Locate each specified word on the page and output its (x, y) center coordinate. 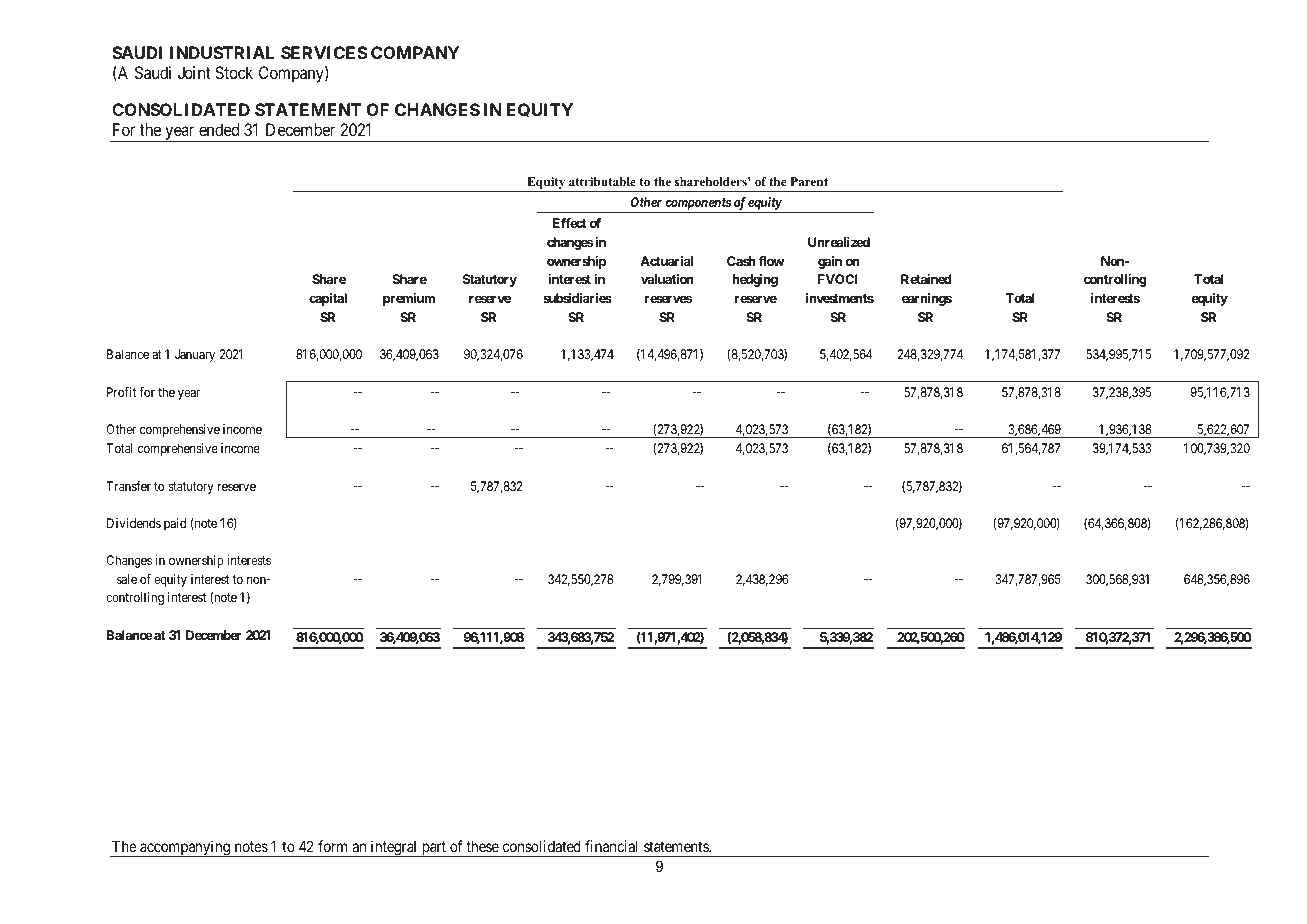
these (482, 846)
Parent (809, 181)
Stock (234, 72)
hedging (755, 280)
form (332, 846)
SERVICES (324, 52)
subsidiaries (577, 298)
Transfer (128, 486)
